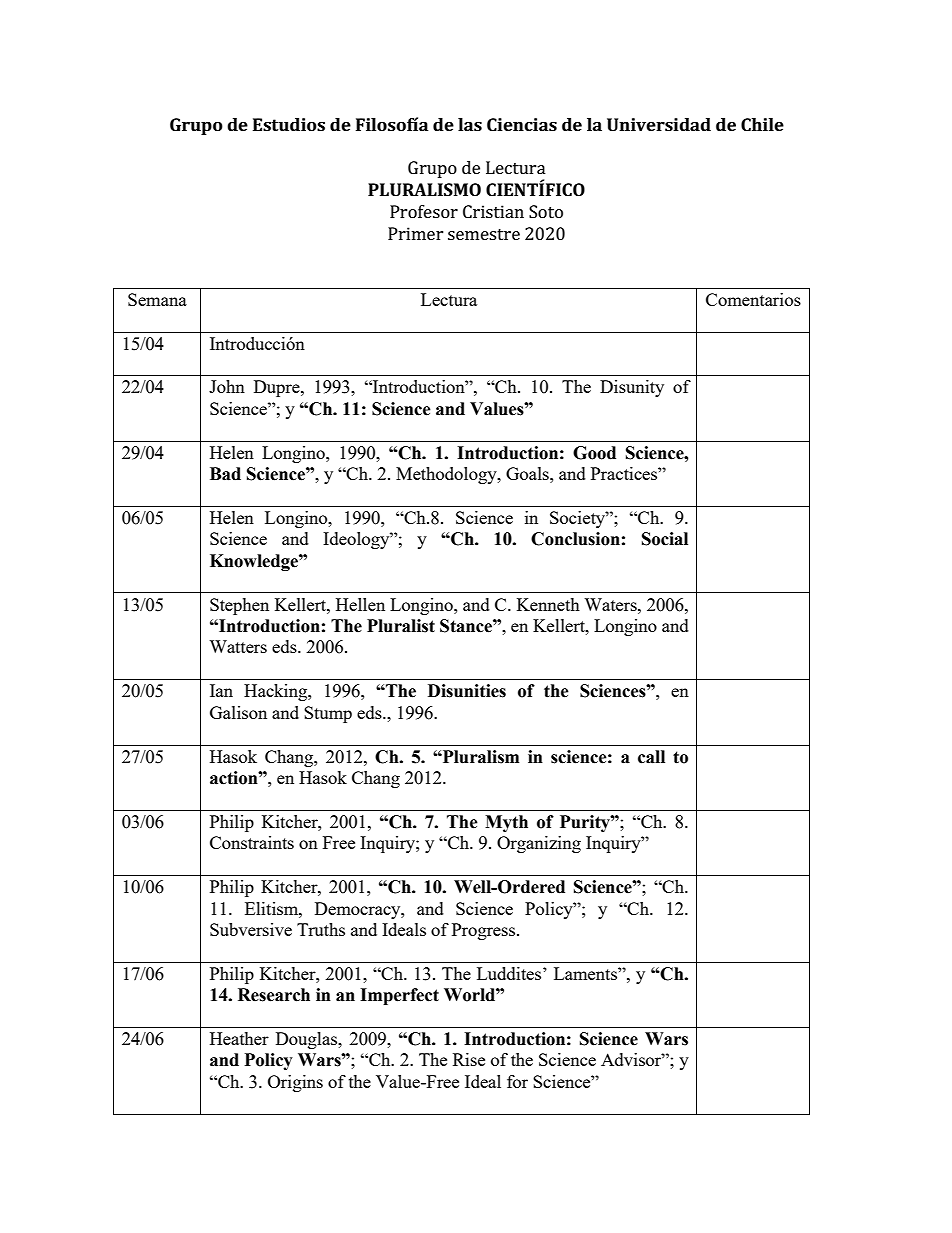 The width and height of the page is (952, 1233). What do you see at coordinates (651, 757) in the page?
I see `call` at bounding box center [651, 757].
